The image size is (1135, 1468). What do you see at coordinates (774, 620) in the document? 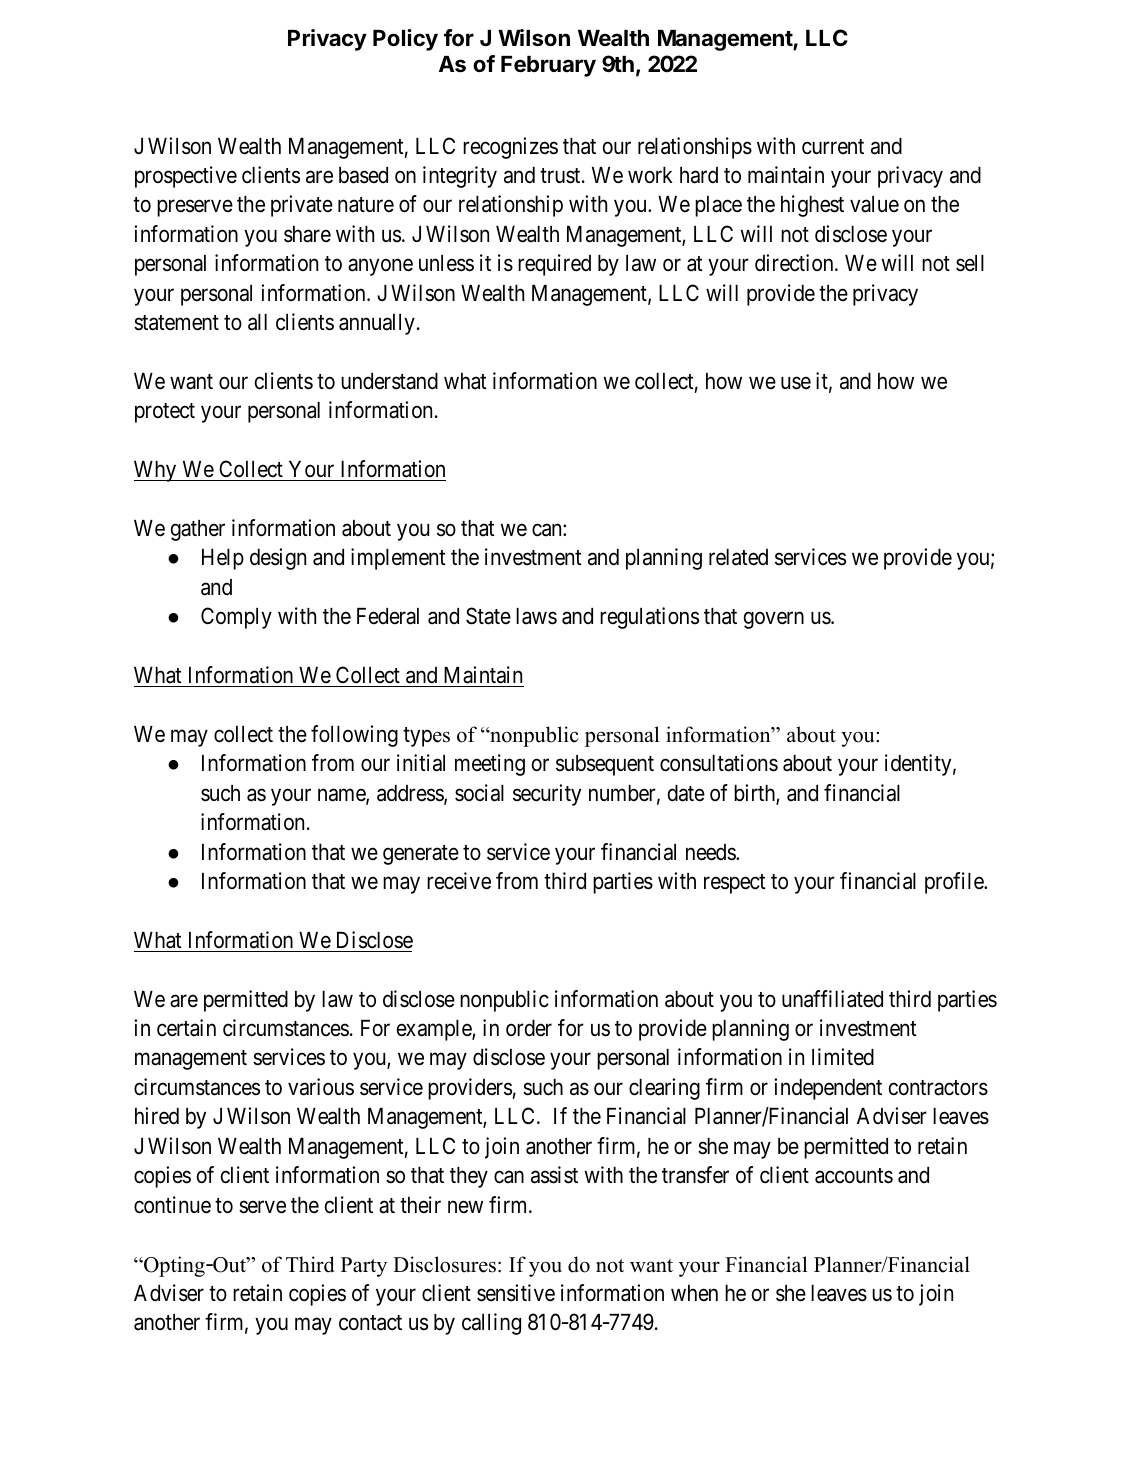
I see `govern` at bounding box center [774, 620].
